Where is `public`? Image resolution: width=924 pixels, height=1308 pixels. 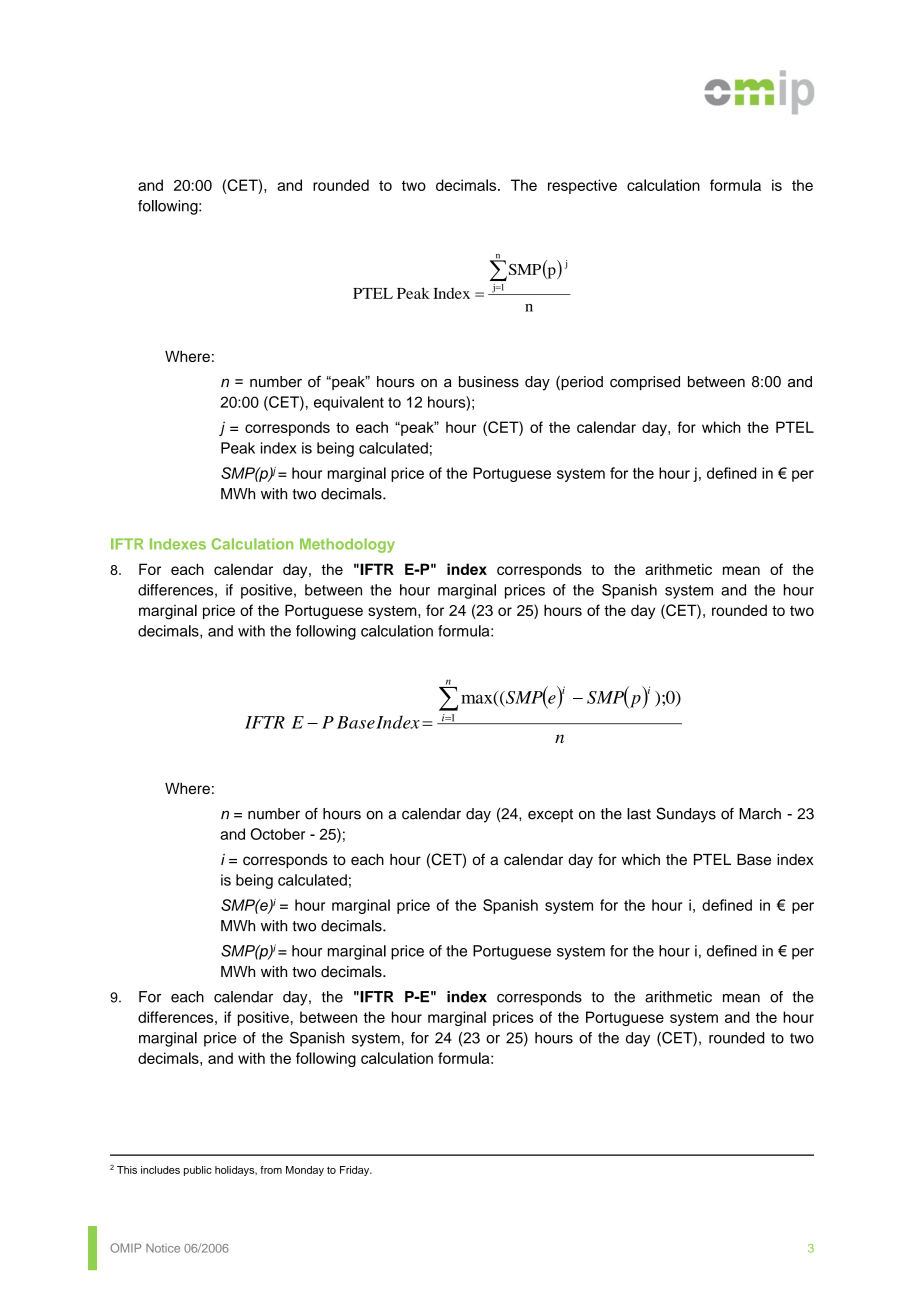
public is located at coordinates (198, 1171).
